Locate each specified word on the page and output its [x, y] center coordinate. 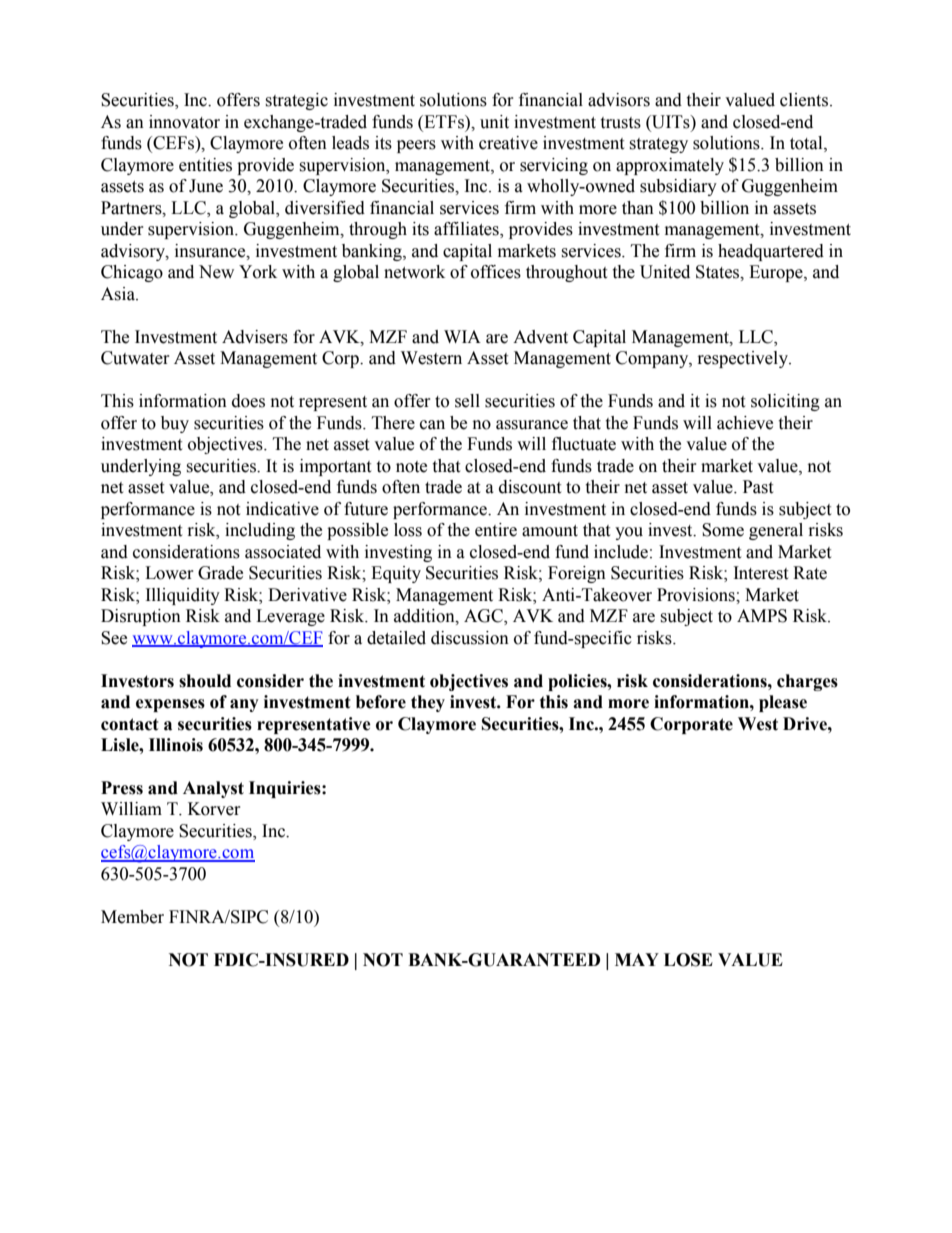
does [248, 401]
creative [508, 143]
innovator [184, 122]
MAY [637, 959]
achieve [745, 423]
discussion [470, 638]
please [783, 703]
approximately [670, 166]
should [205, 681]
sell [467, 401]
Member [132, 917]
